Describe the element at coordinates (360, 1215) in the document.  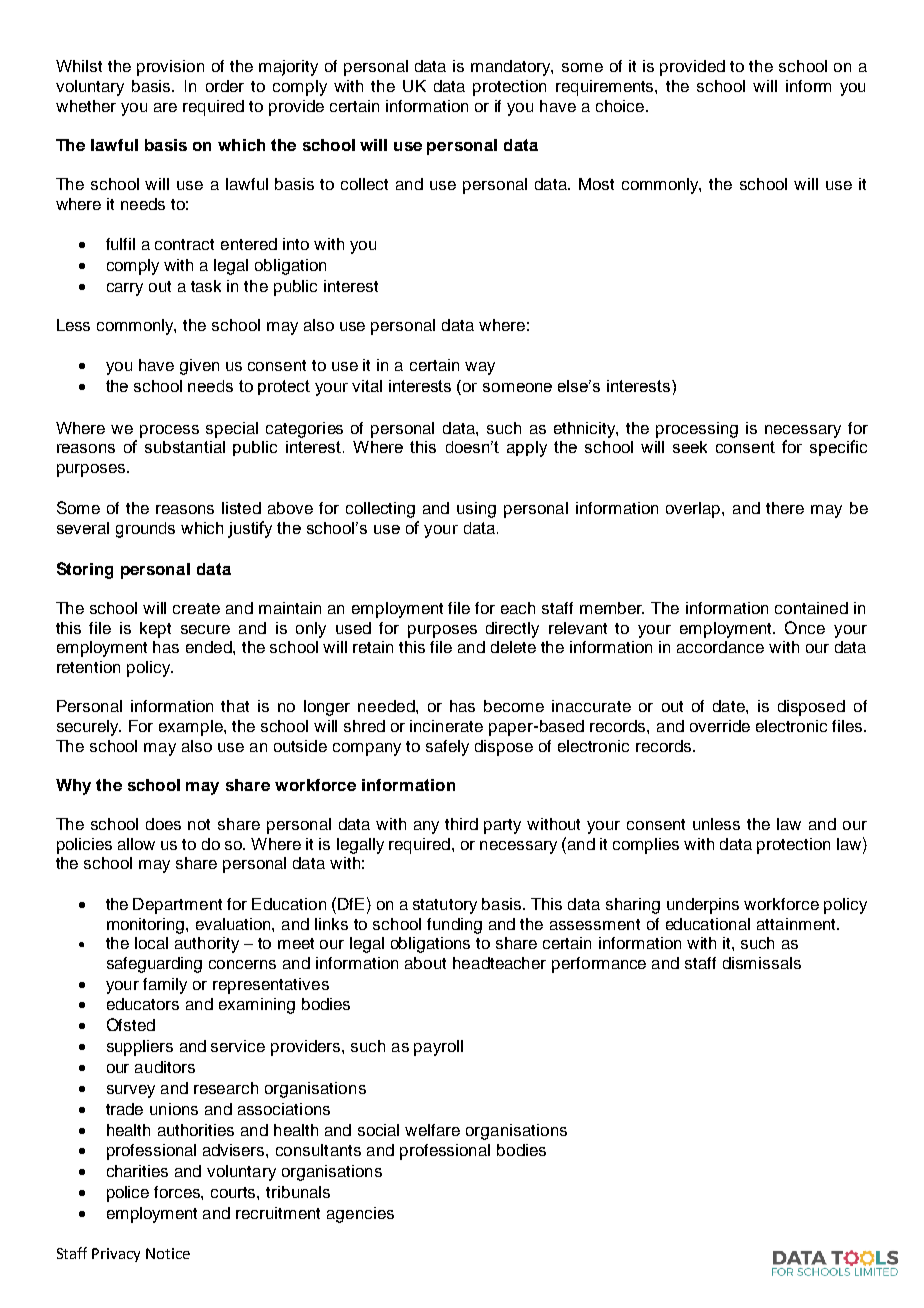
I see `agencies` at that location.
